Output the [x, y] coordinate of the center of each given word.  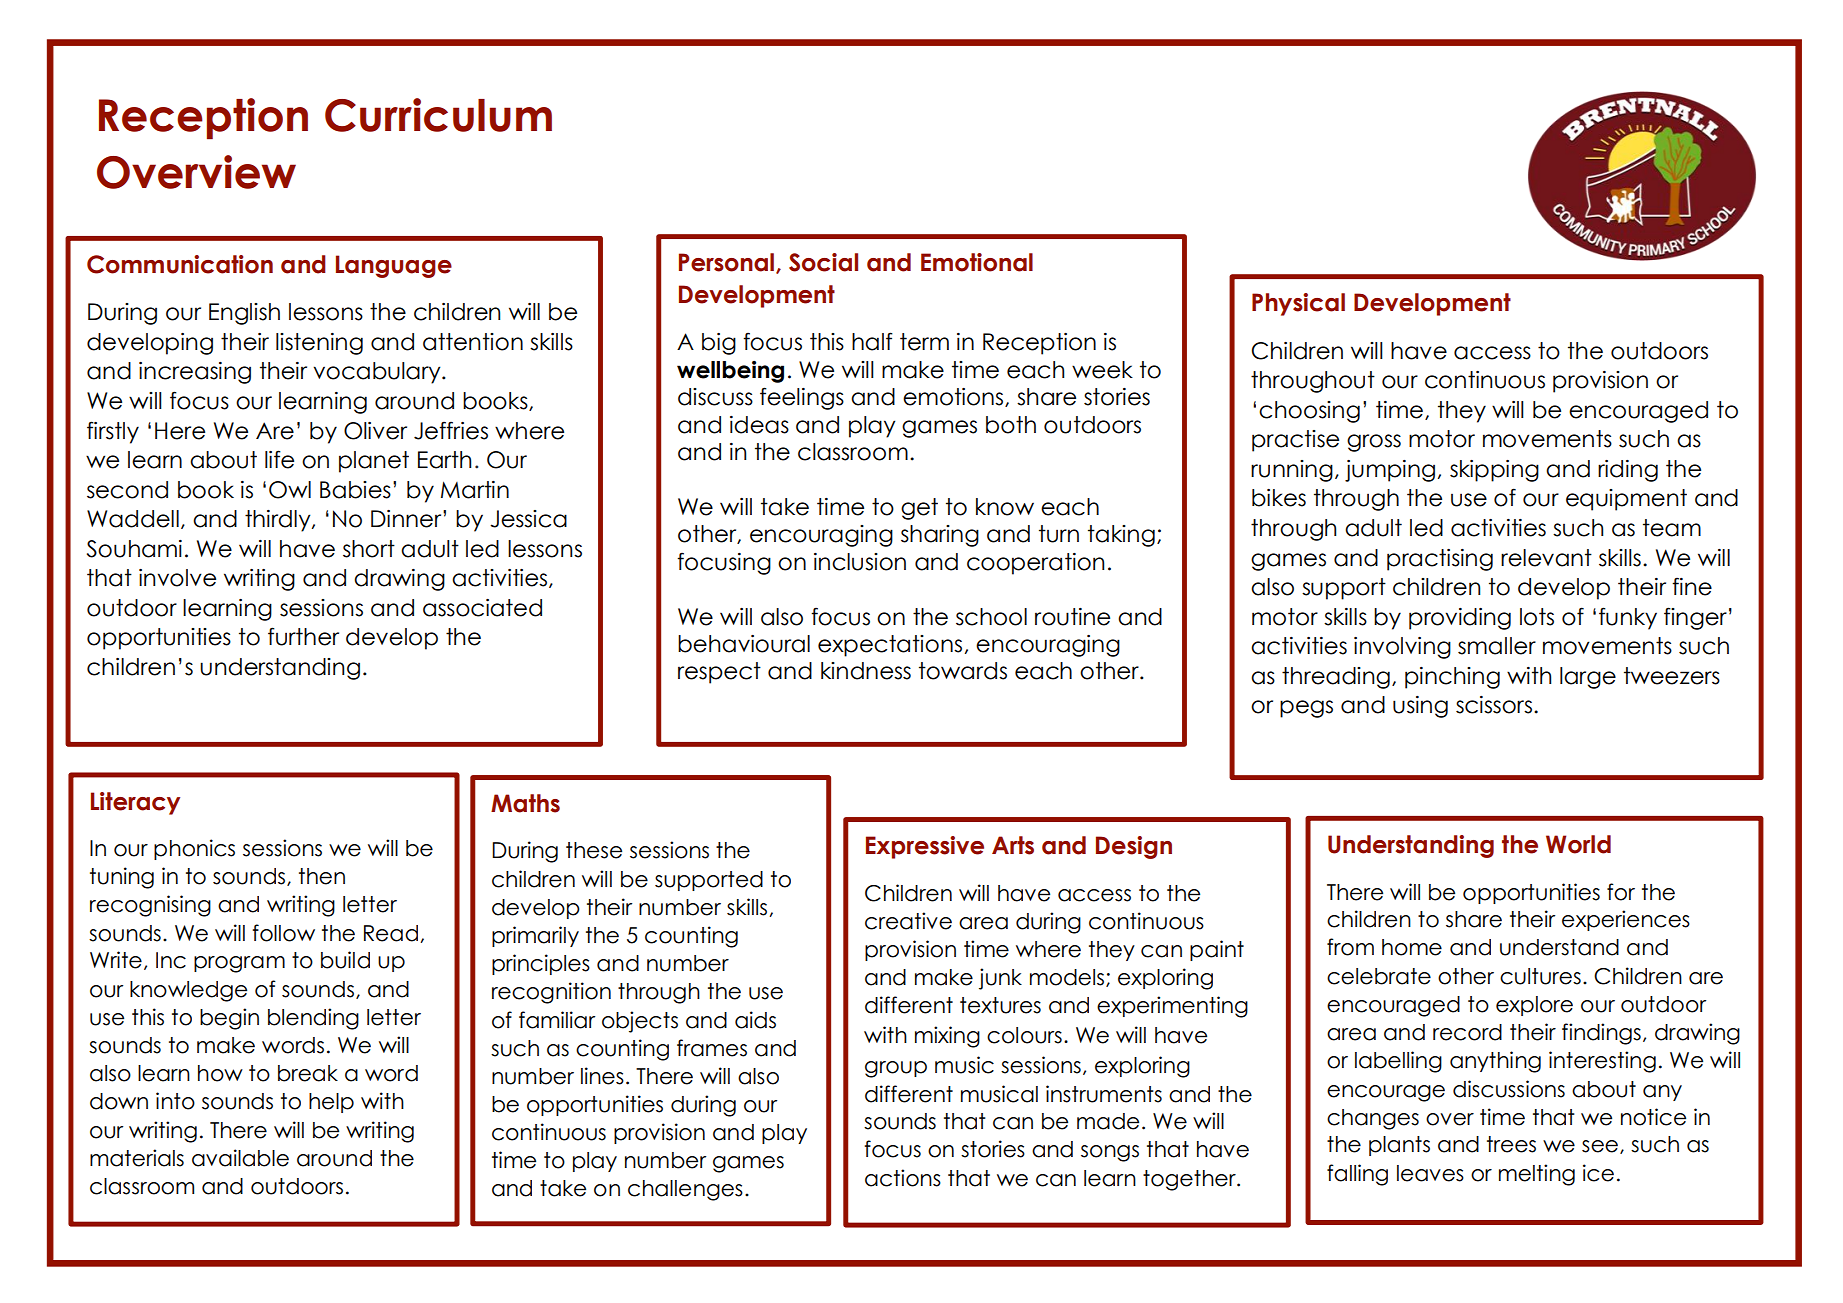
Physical [1298, 304]
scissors [1494, 705]
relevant [1546, 558]
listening [319, 344]
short [369, 549]
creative [908, 921]
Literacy [135, 803]
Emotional [977, 262]
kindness [866, 671]
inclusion [860, 562]
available [240, 1158]
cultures [1540, 976]
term [924, 342]
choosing [1309, 412]
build [345, 960]
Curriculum [438, 115]
